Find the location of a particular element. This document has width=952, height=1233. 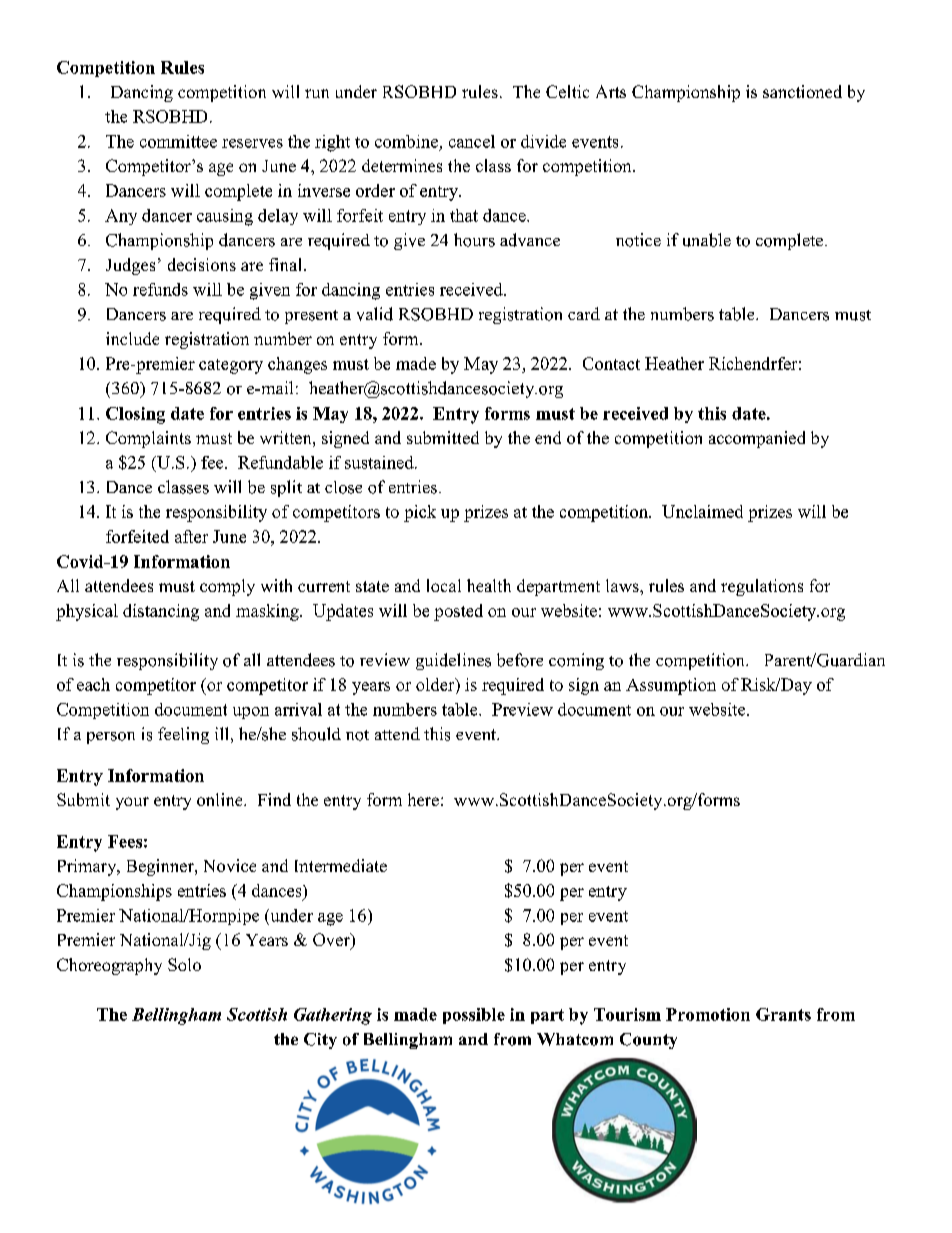

committee is located at coordinates (178, 141).
